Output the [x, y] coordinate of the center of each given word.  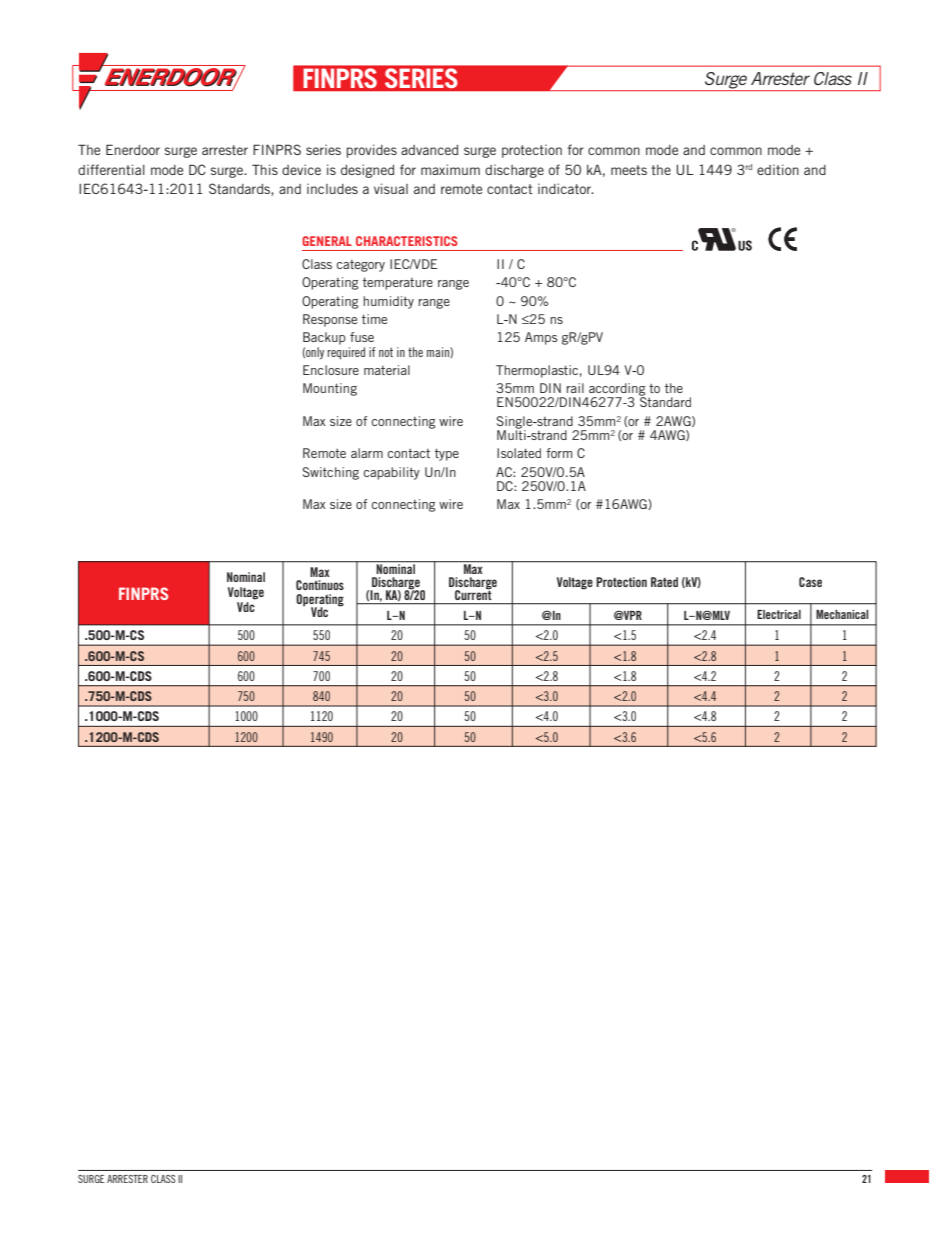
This [265, 169]
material [387, 370]
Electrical [779, 614]
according [616, 390]
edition [778, 169]
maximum [450, 169]
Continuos [320, 585]
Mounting [330, 389]
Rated [664, 582]
